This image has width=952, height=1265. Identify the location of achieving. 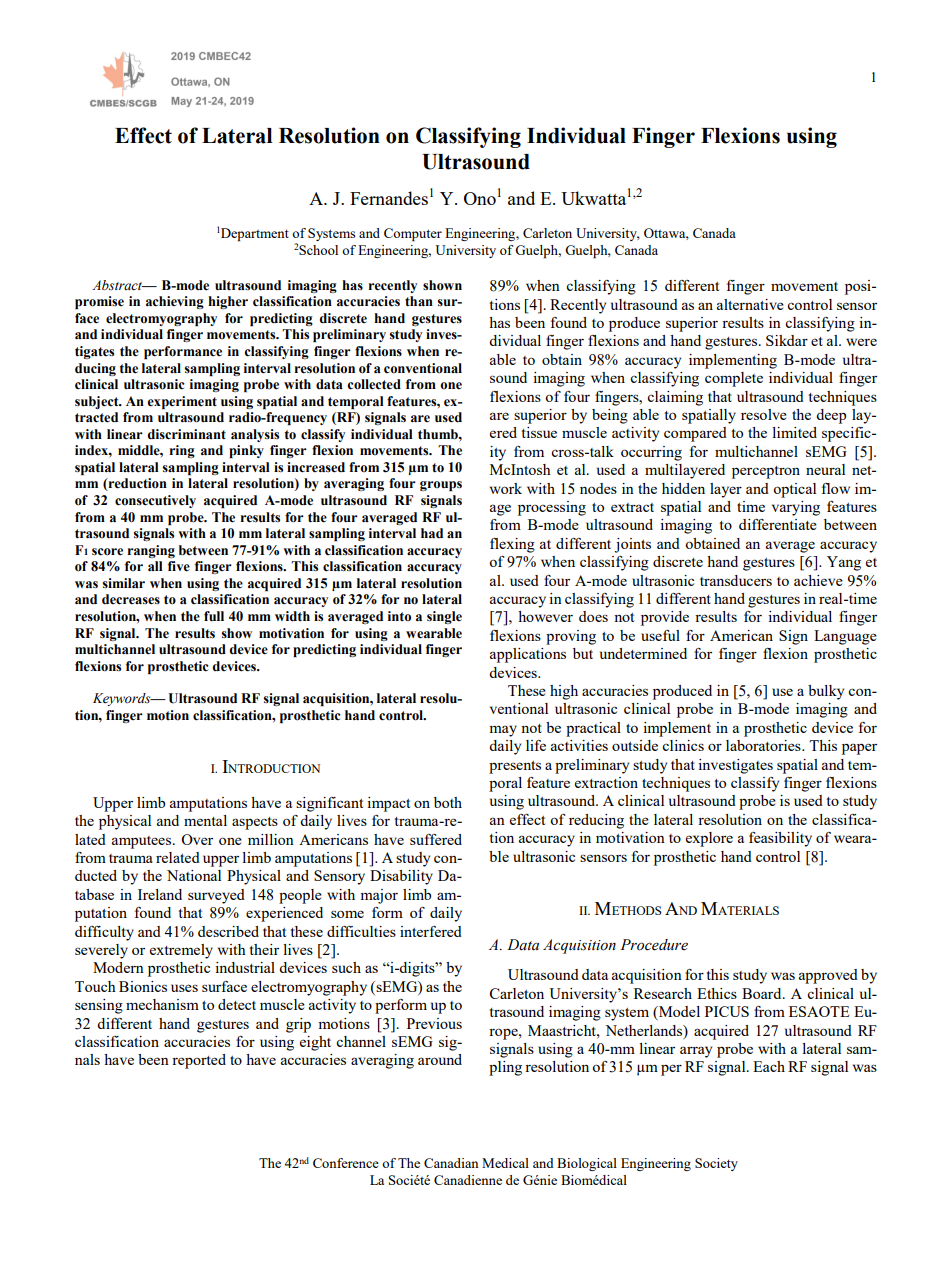
(175, 302).
